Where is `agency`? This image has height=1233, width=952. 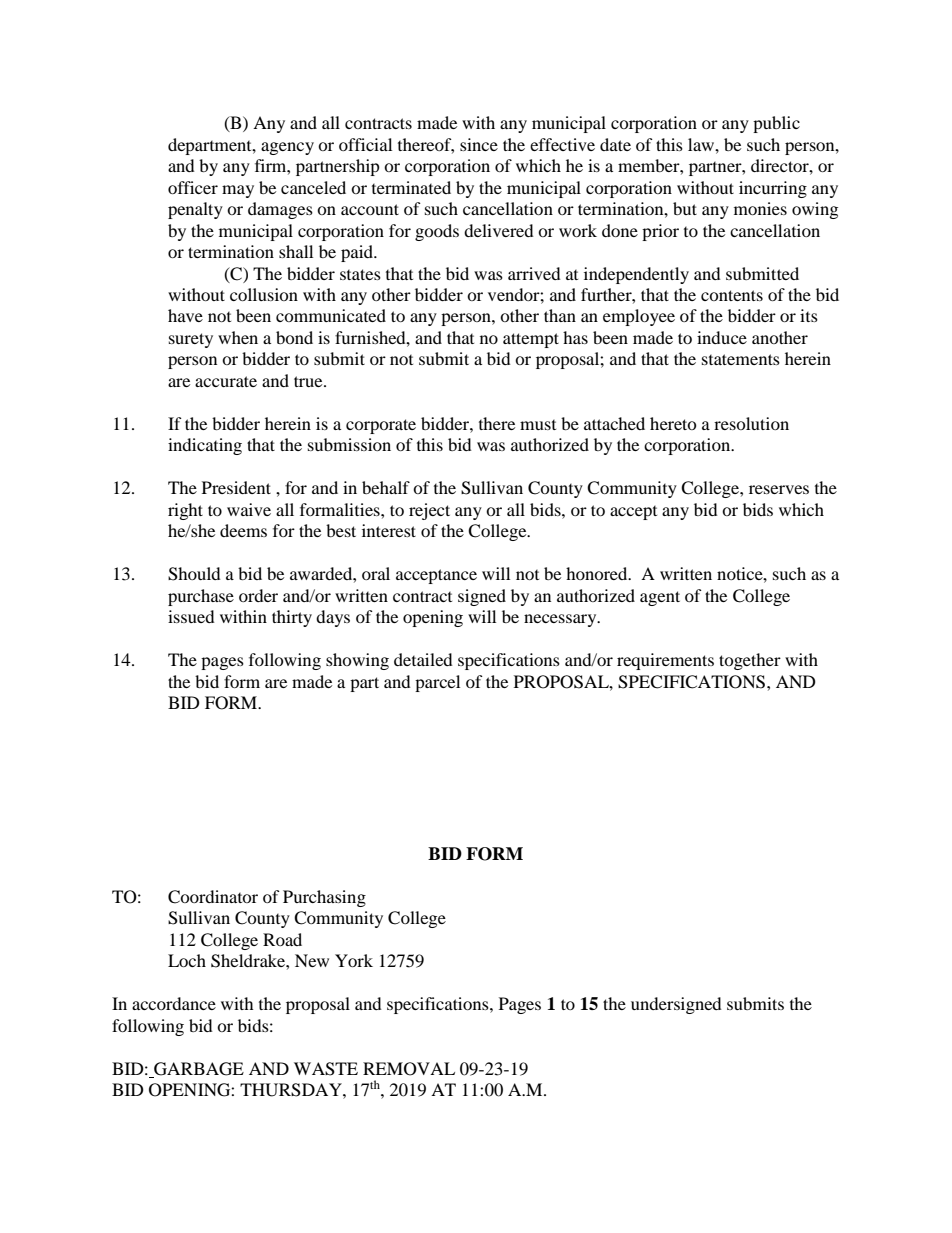
agency is located at coordinates (287, 148).
